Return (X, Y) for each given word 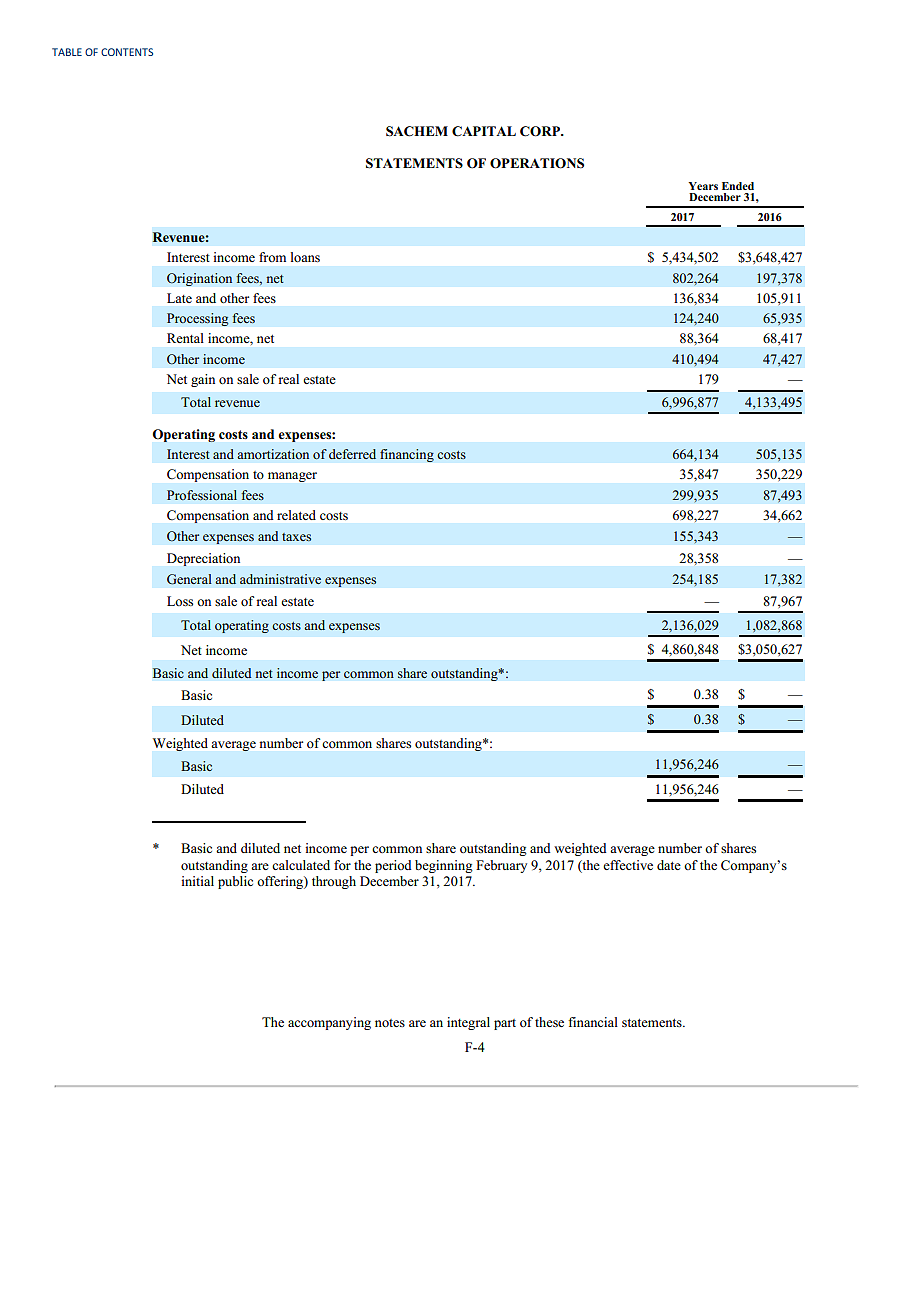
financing (407, 455)
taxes (296, 537)
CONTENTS (127, 52)
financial (593, 1022)
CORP (541, 131)
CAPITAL (484, 131)
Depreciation (203, 559)
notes (390, 1023)
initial (197, 881)
